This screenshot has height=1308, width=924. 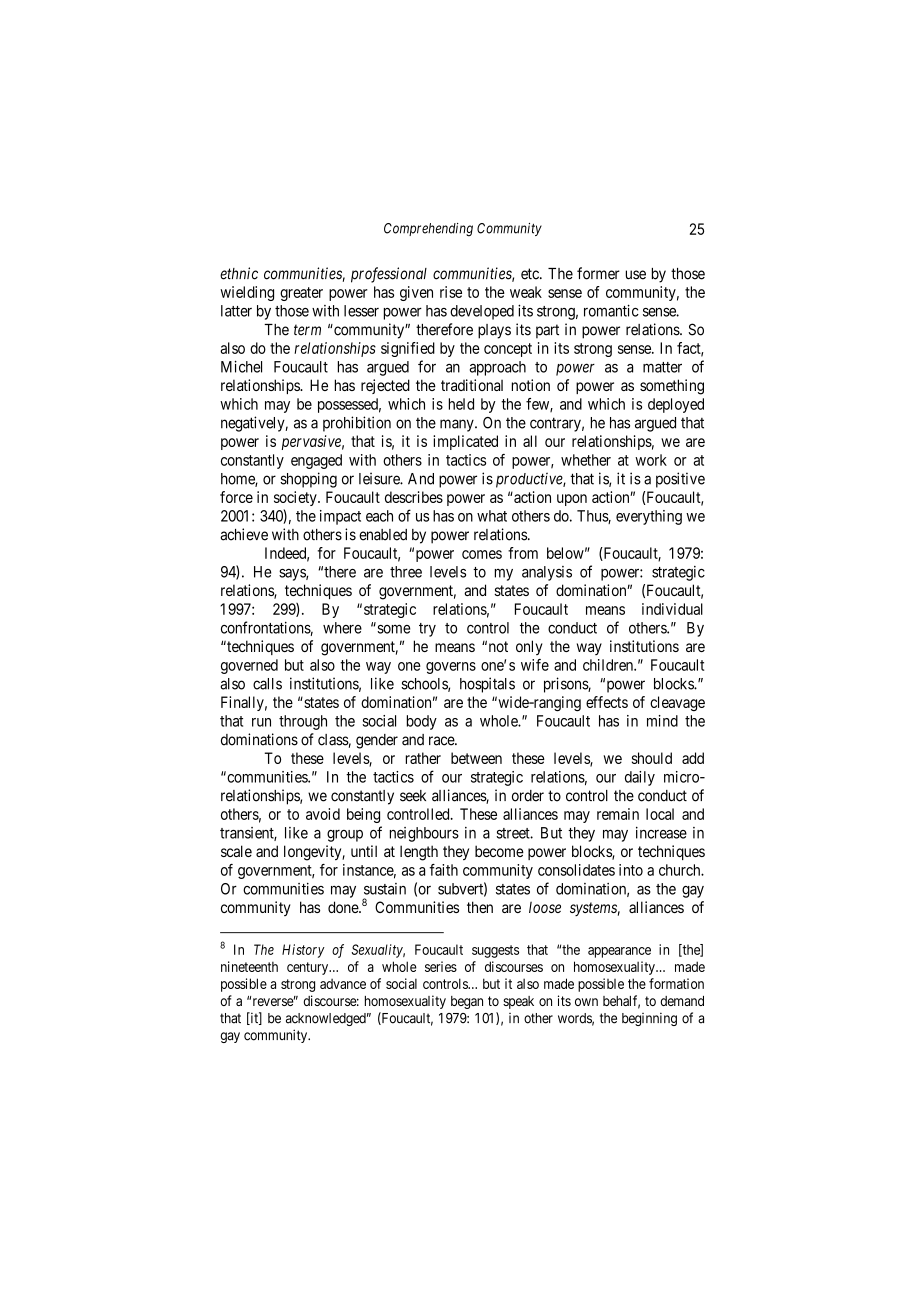 What do you see at coordinates (301, 294) in the screenshot?
I see `greater` at bounding box center [301, 294].
